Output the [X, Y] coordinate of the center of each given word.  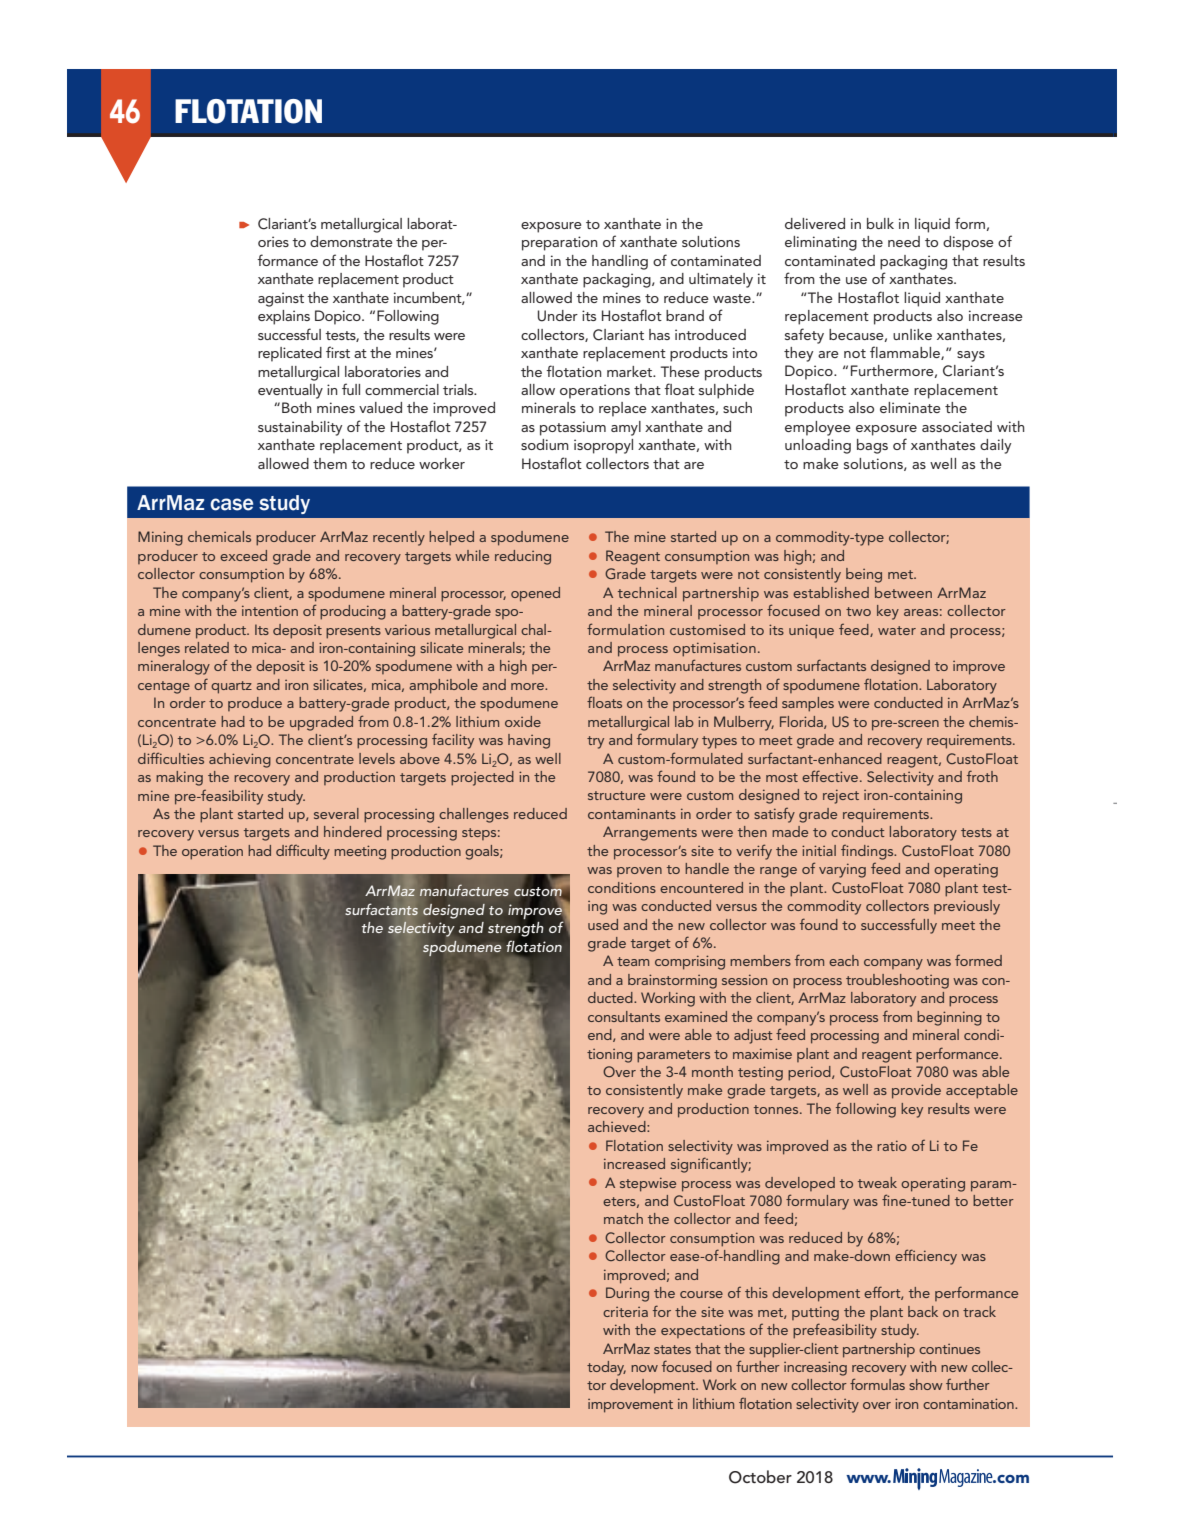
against [281, 299]
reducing [523, 557]
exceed [243, 555]
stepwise [648, 1184]
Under [558, 316]
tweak [877, 1182]
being [864, 575]
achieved [618, 1126]
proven [639, 872]
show [926, 1384]
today [606, 1368]
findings [868, 852]
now [644, 1368]
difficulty [303, 852]
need [904, 241]
